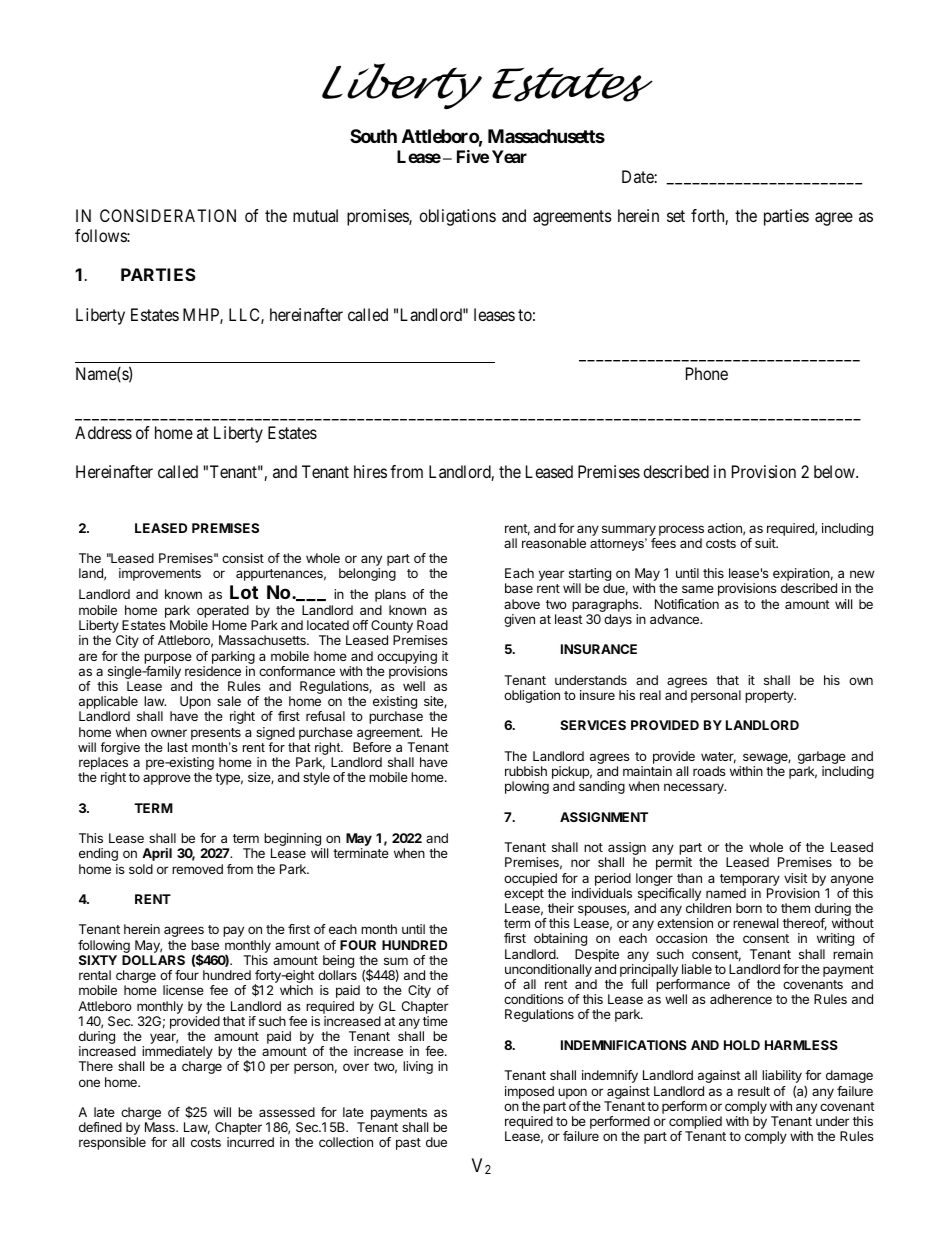 This document has height=1233, width=952. Describe the element at coordinates (168, 215) in the document. I see `CONSIDERATION` at that location.
